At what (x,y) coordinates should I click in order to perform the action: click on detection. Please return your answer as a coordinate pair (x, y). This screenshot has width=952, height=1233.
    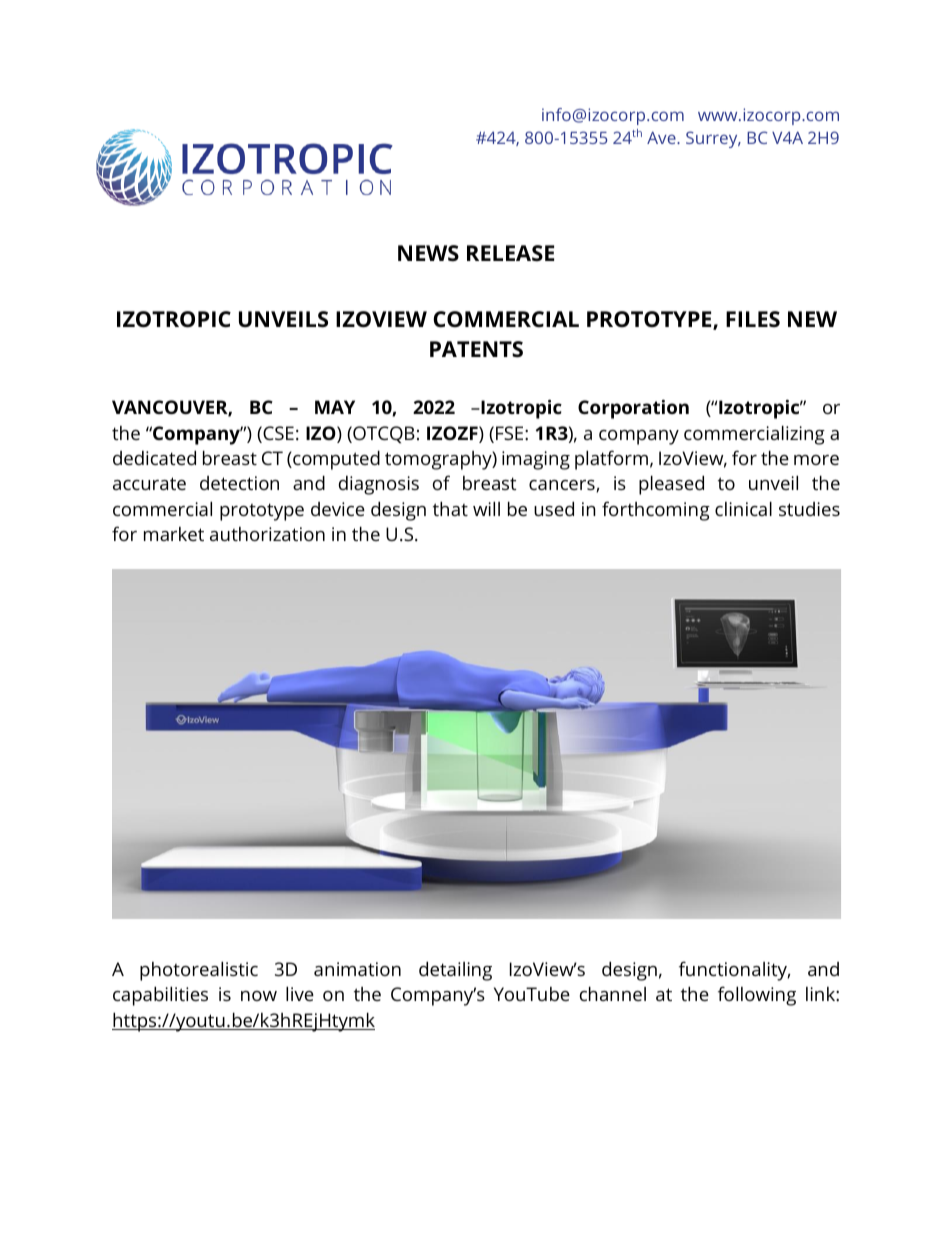
    Looking at the image, I should click on (239, 483).
